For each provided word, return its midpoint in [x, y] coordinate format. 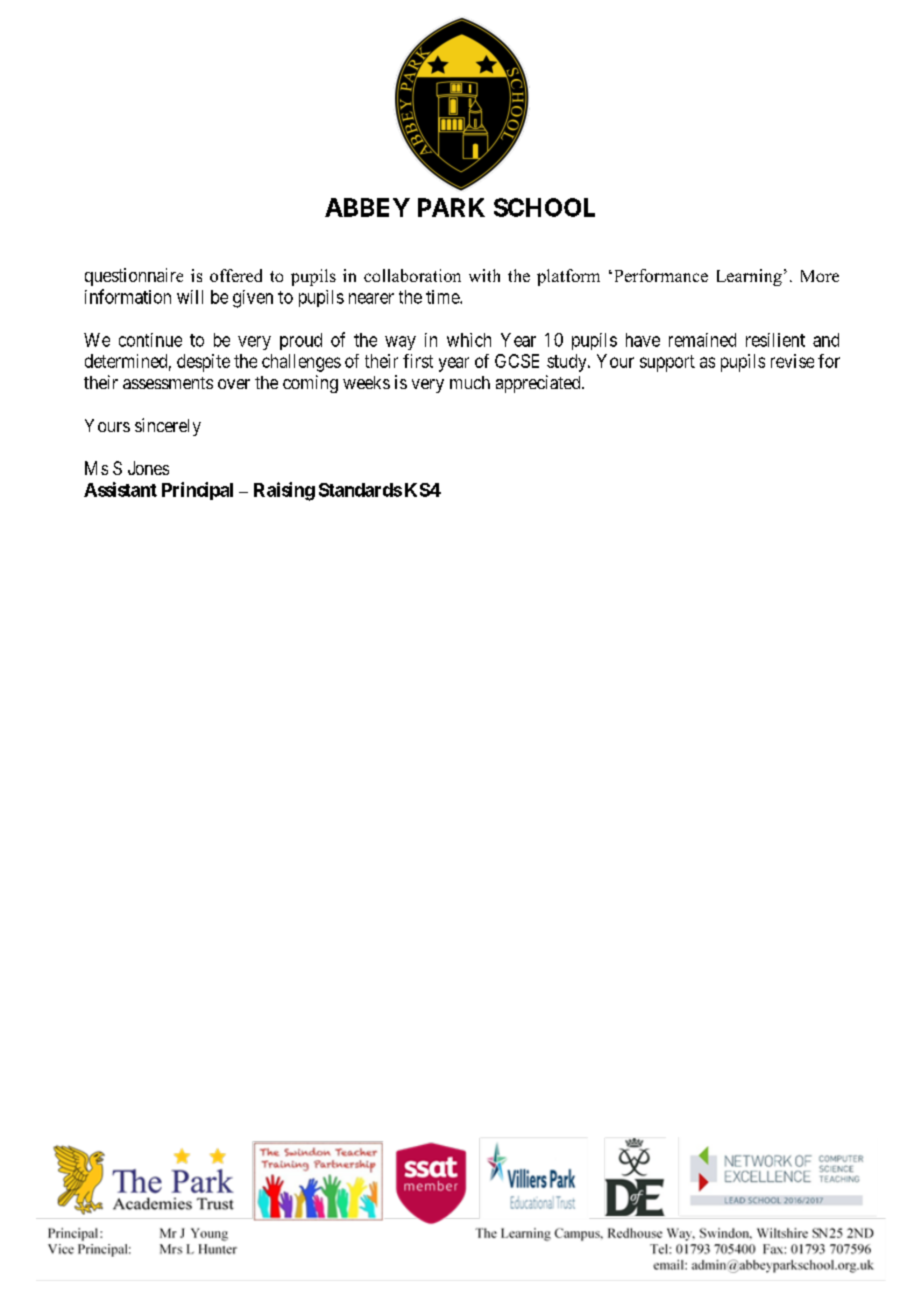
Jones [148, 468]
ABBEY [367, 207]
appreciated [539, 384]
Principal [197, 491]
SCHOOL [544, 207]
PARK [451, 207]
